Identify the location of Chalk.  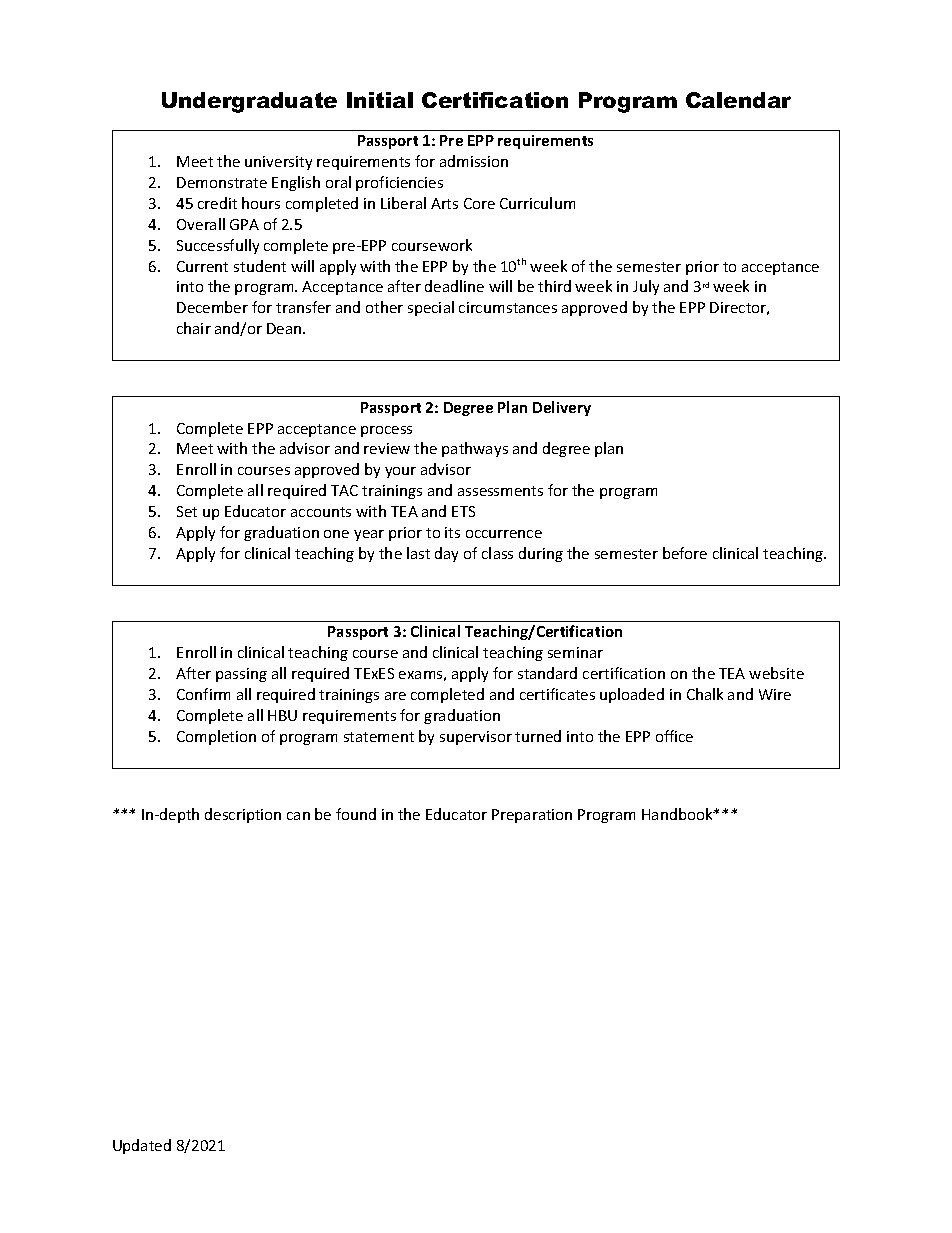
(705, 694).
